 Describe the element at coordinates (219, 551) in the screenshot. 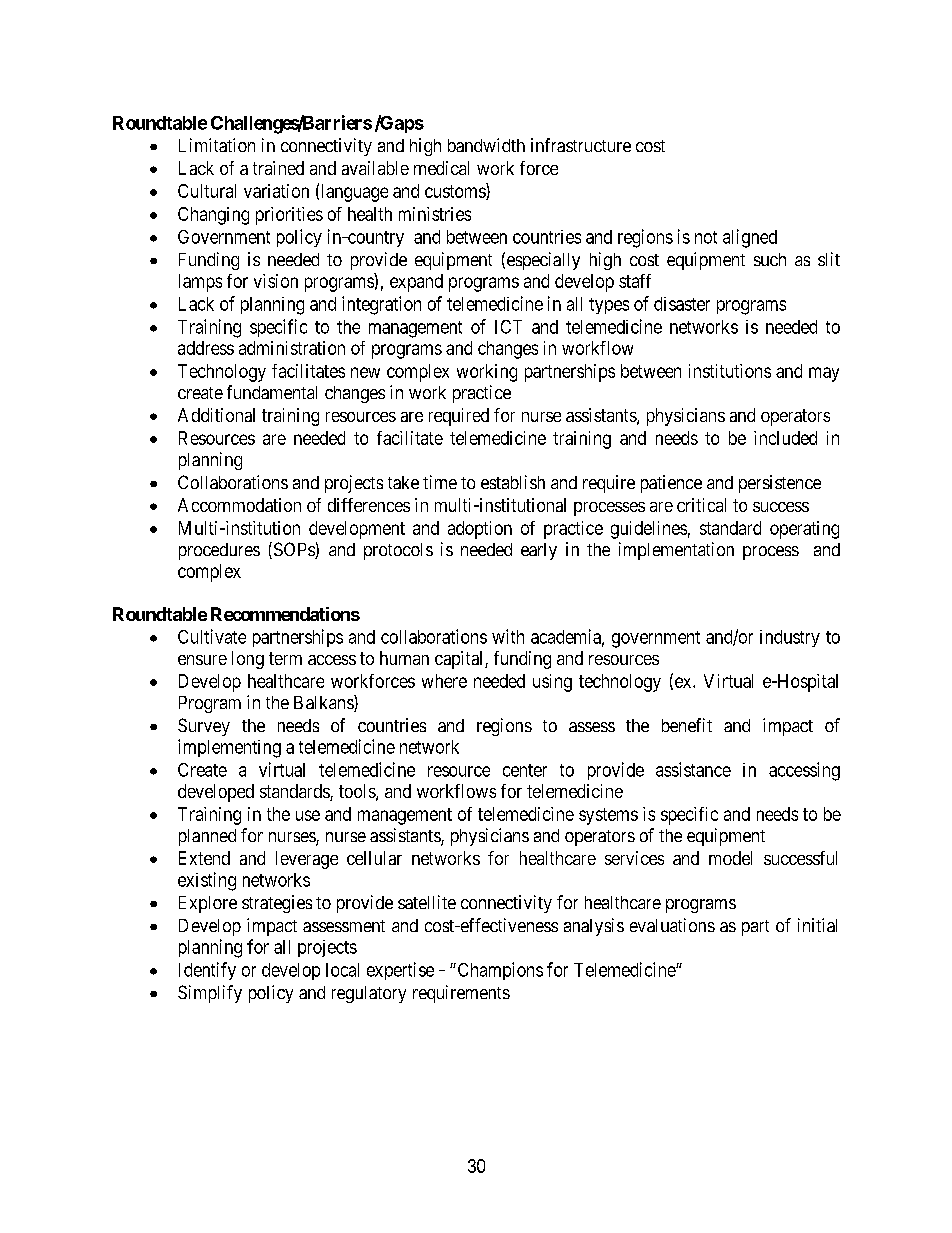

I see `procedures` at that location.
